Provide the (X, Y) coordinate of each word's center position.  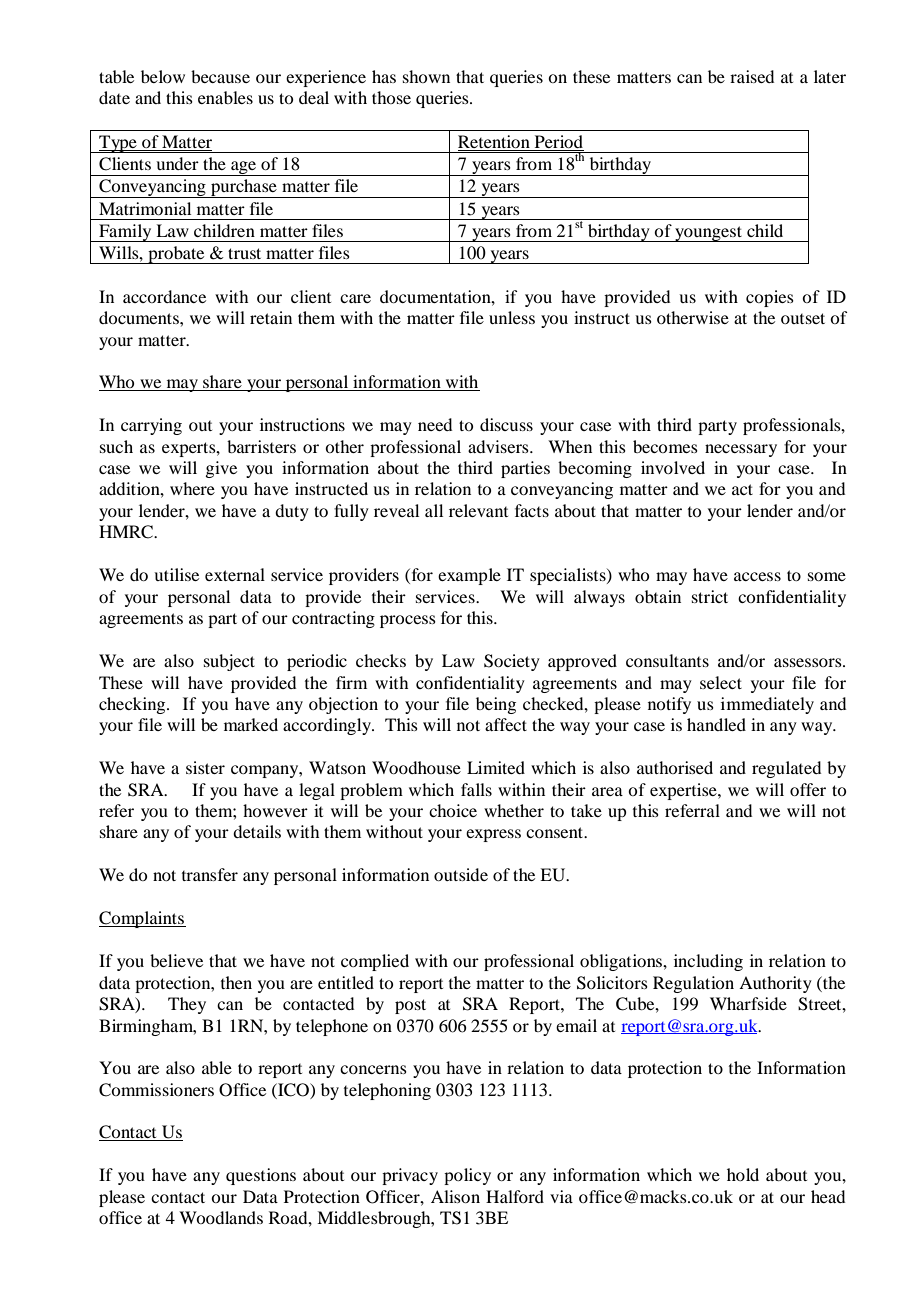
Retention (495, 143)
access (757, 576)
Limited (496, 767)
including (708, 962)
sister (205, 767)
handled (716, 724)
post (410, 1006)
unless (512, 317)
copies (770, 298)
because (220, 76)
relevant (478, 510)
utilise (176, 574)
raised (752, 76)
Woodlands (221, 1217)
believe (176, 960)
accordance (164, 296)
